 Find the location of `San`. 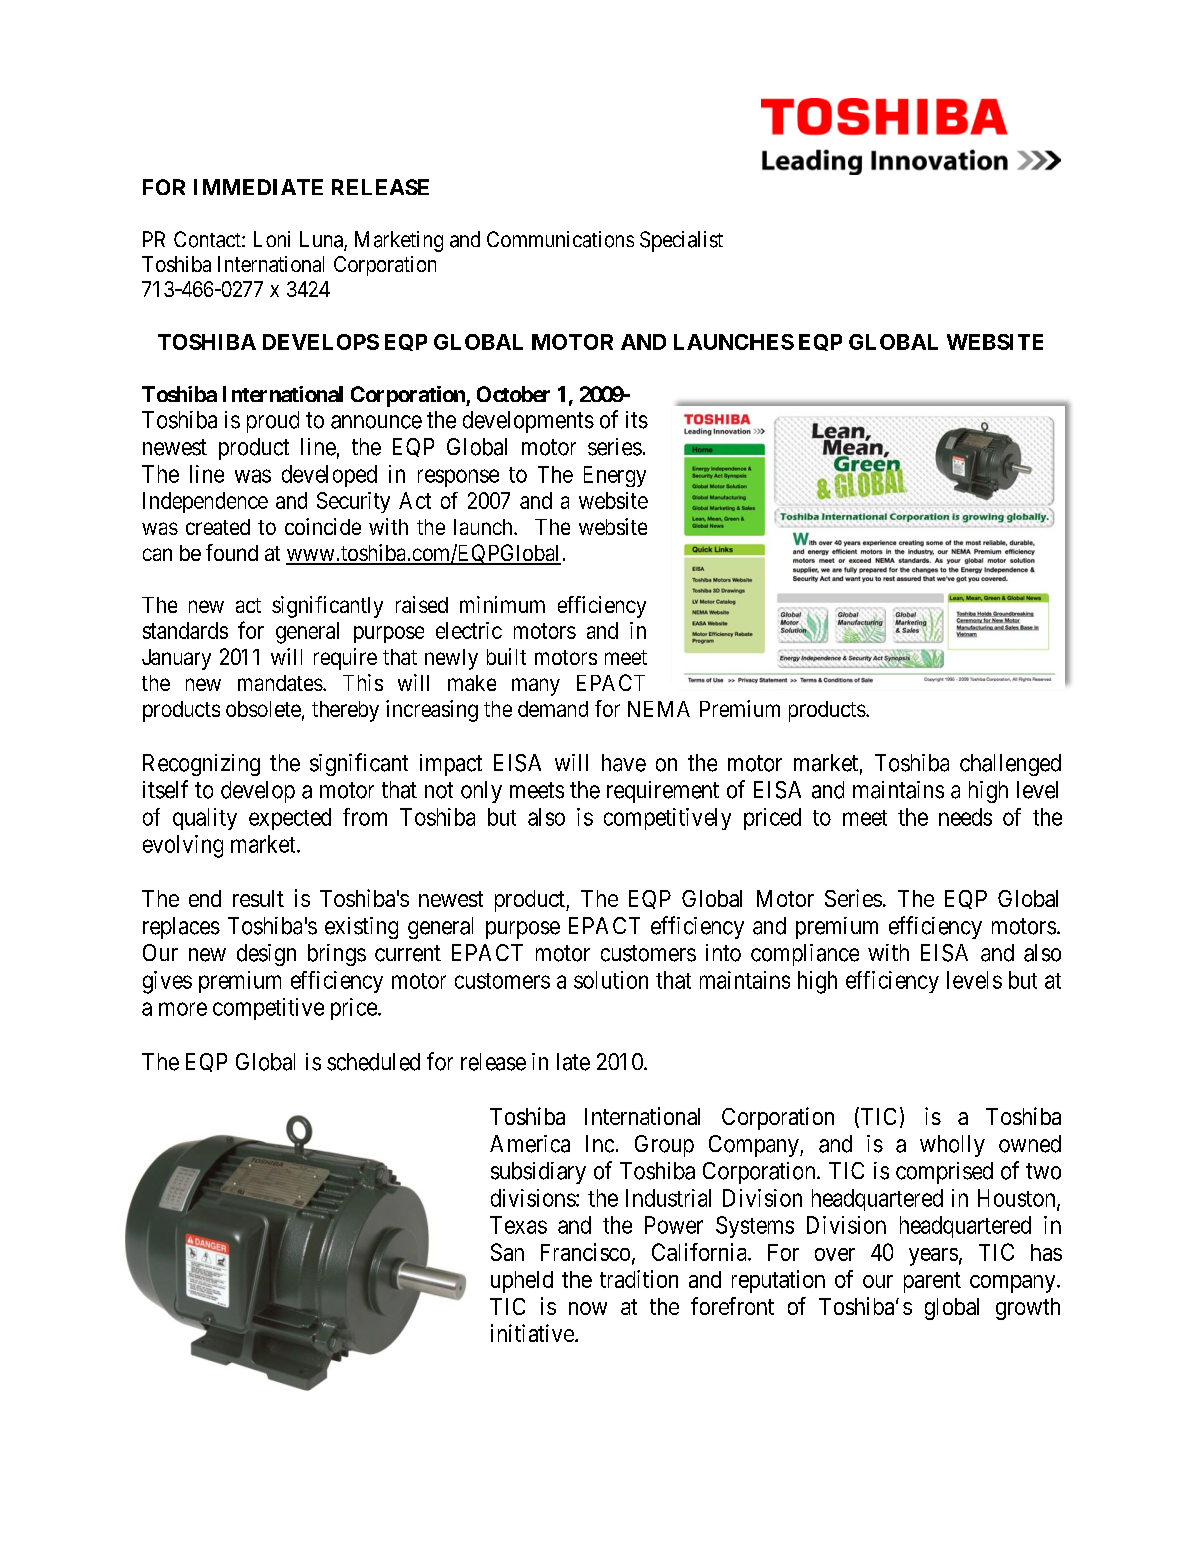

San is located at coordinates (507, 1252).
